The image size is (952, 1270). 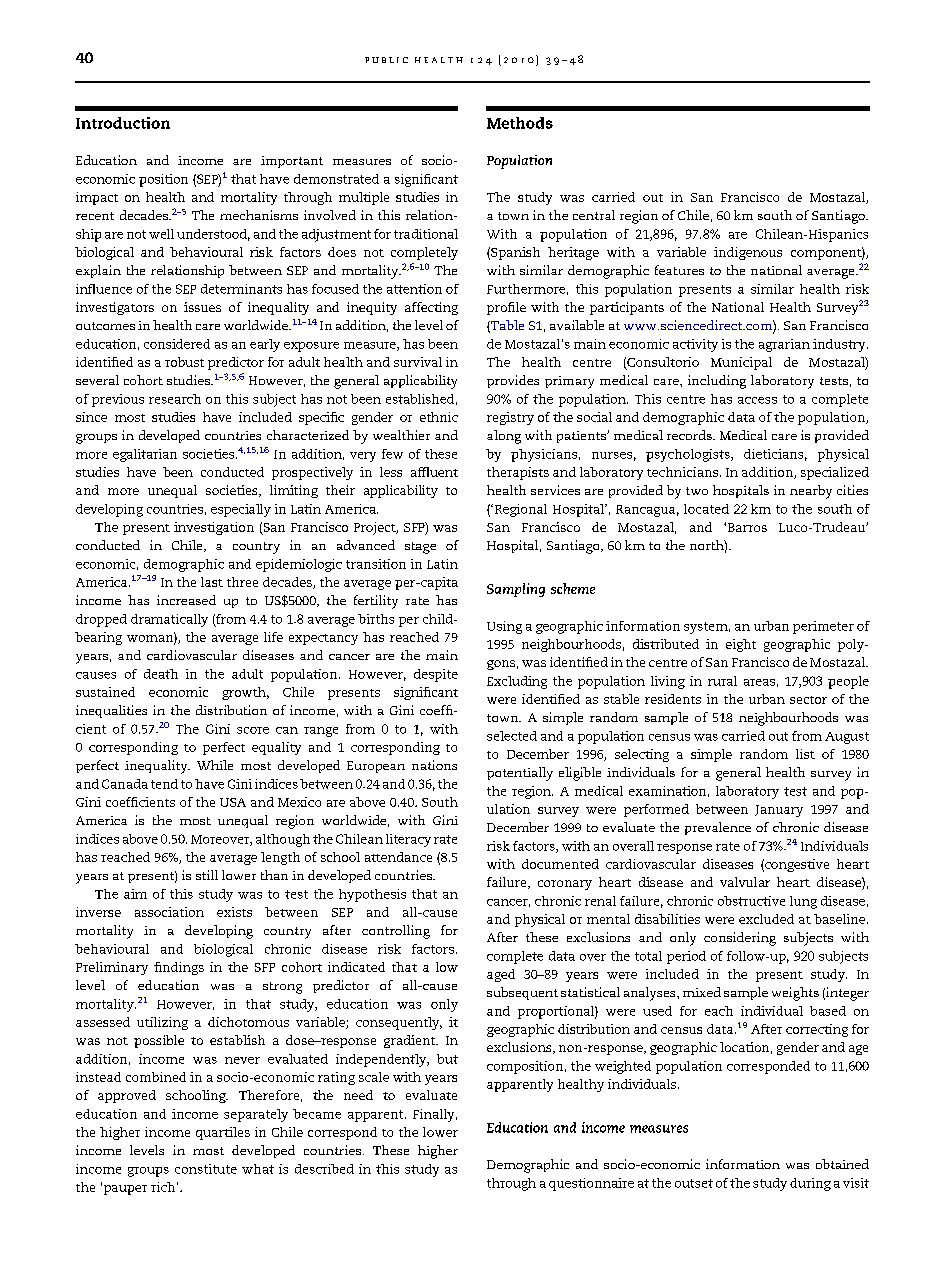 What do you see at coordinates (123, 123) in the page?
I see `Introduction` at bounding box center [123, 123].
